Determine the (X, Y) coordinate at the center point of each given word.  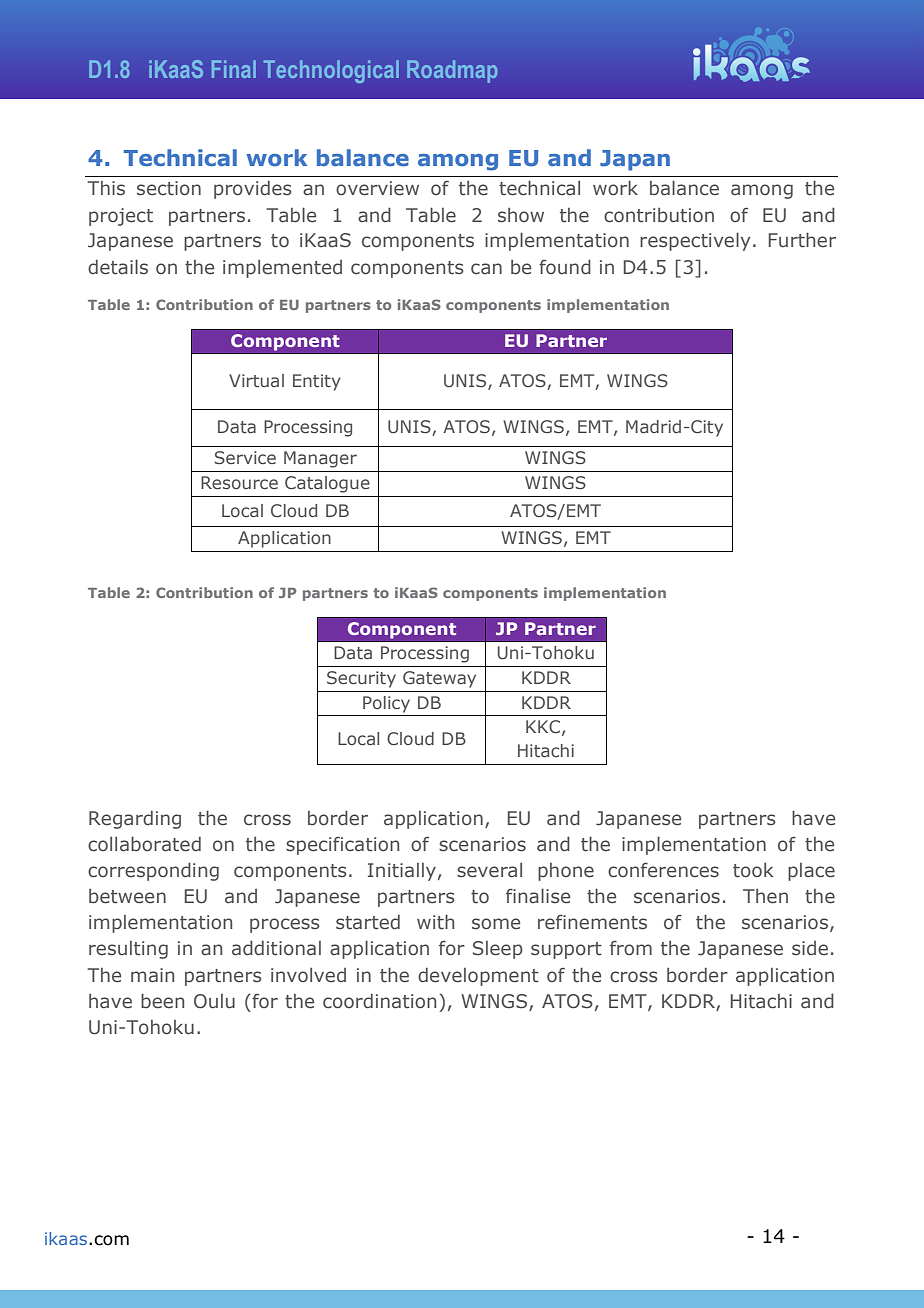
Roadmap (452, 71)
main (152, 975)
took (753, 870)
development (478, 977)
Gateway (439, 679)
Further (802, 240)
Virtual (256, 380)
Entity (317, 382)
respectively (695, 241)
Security (361, 679)
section (169, 188)
